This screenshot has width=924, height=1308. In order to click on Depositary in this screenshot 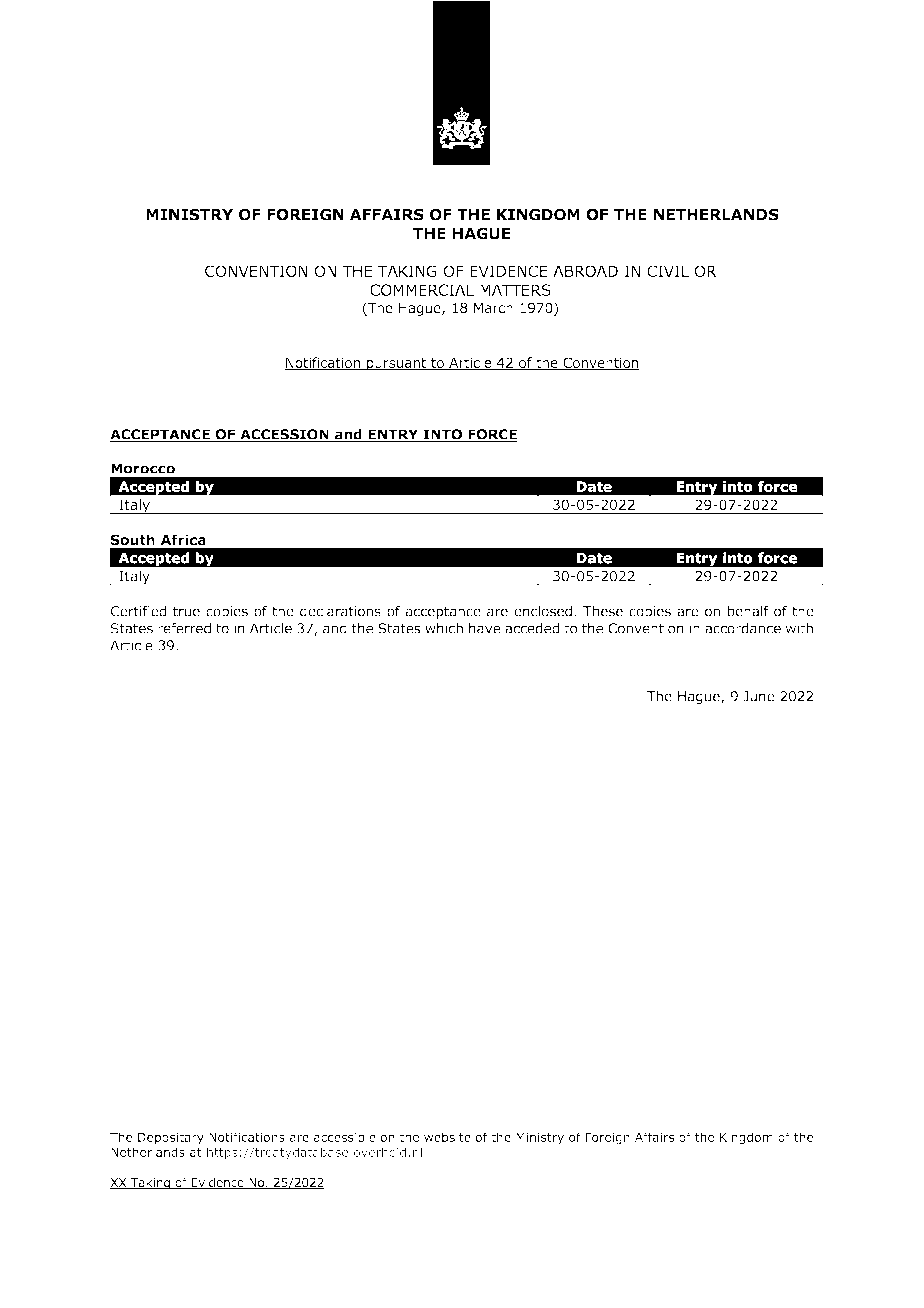, I will do `click(171, 1138)`.
